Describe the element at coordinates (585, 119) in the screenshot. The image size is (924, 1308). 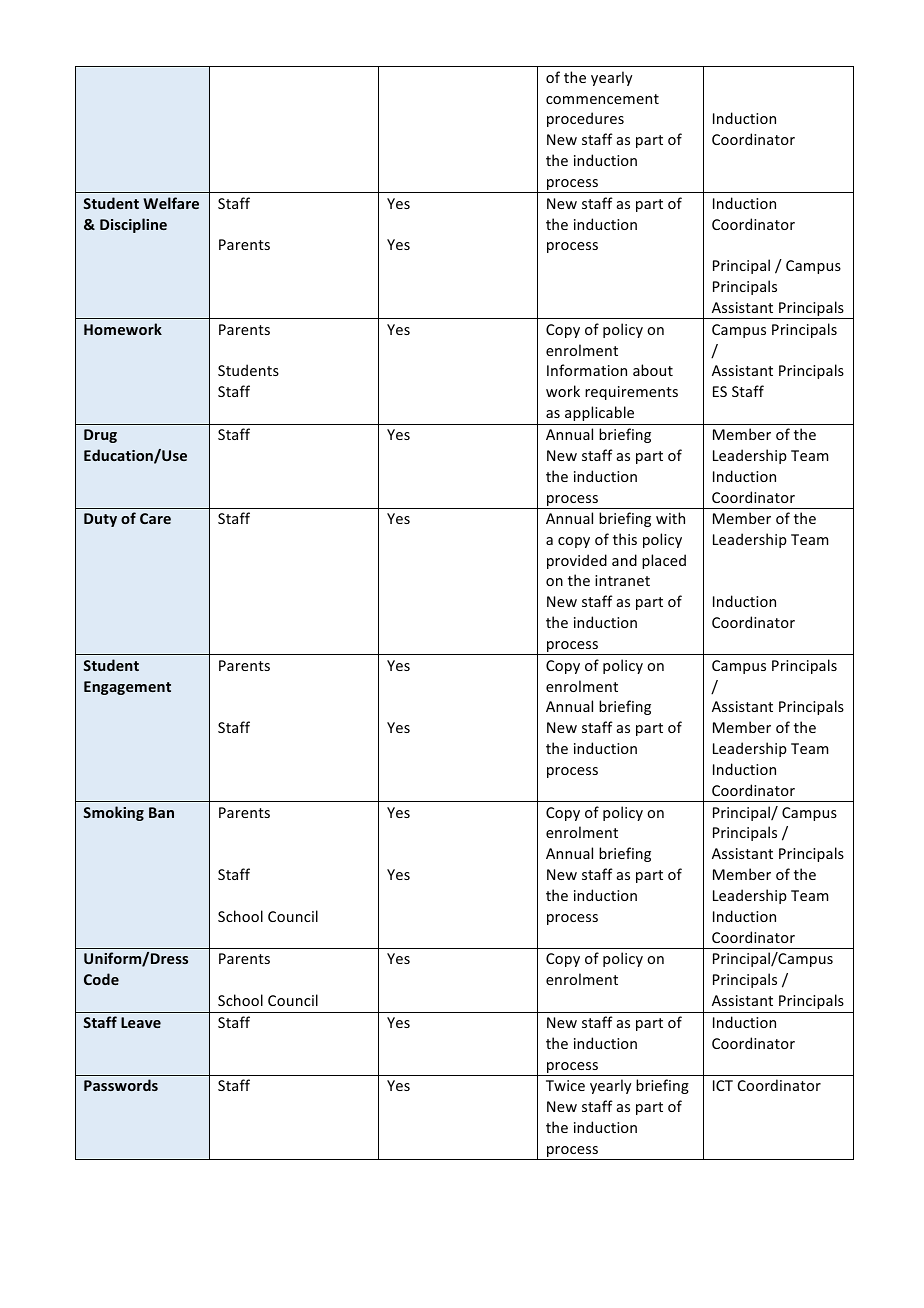
I see `procedures` at that location.
